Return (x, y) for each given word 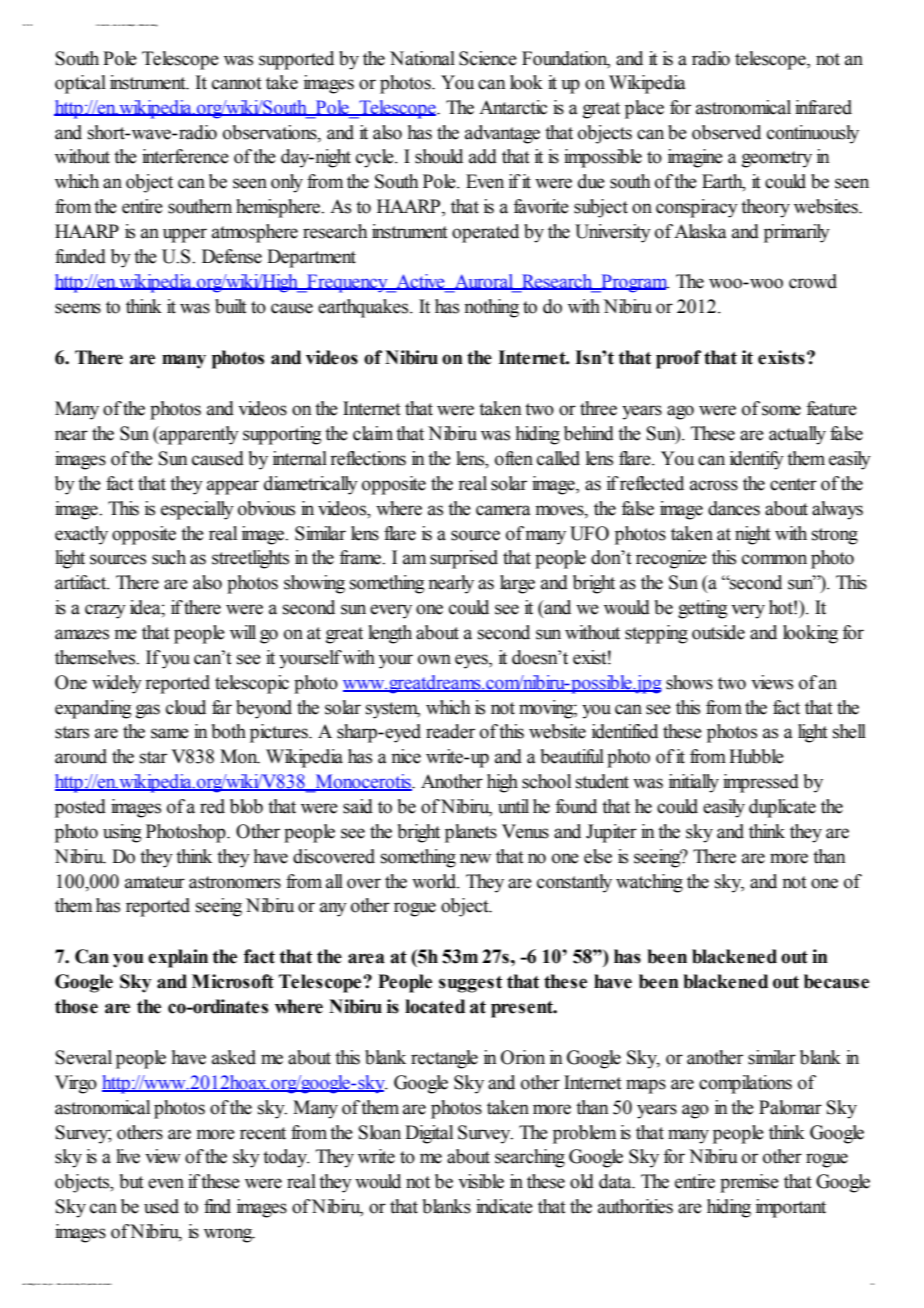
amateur (155, 882)
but (132, 1181)
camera (503, 510)
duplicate (782, 808)
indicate (504, 1206)
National (422, 58)
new (475, 858)
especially (197, 510)
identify (757, 460)
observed (726, 132)
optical (80, 84)
